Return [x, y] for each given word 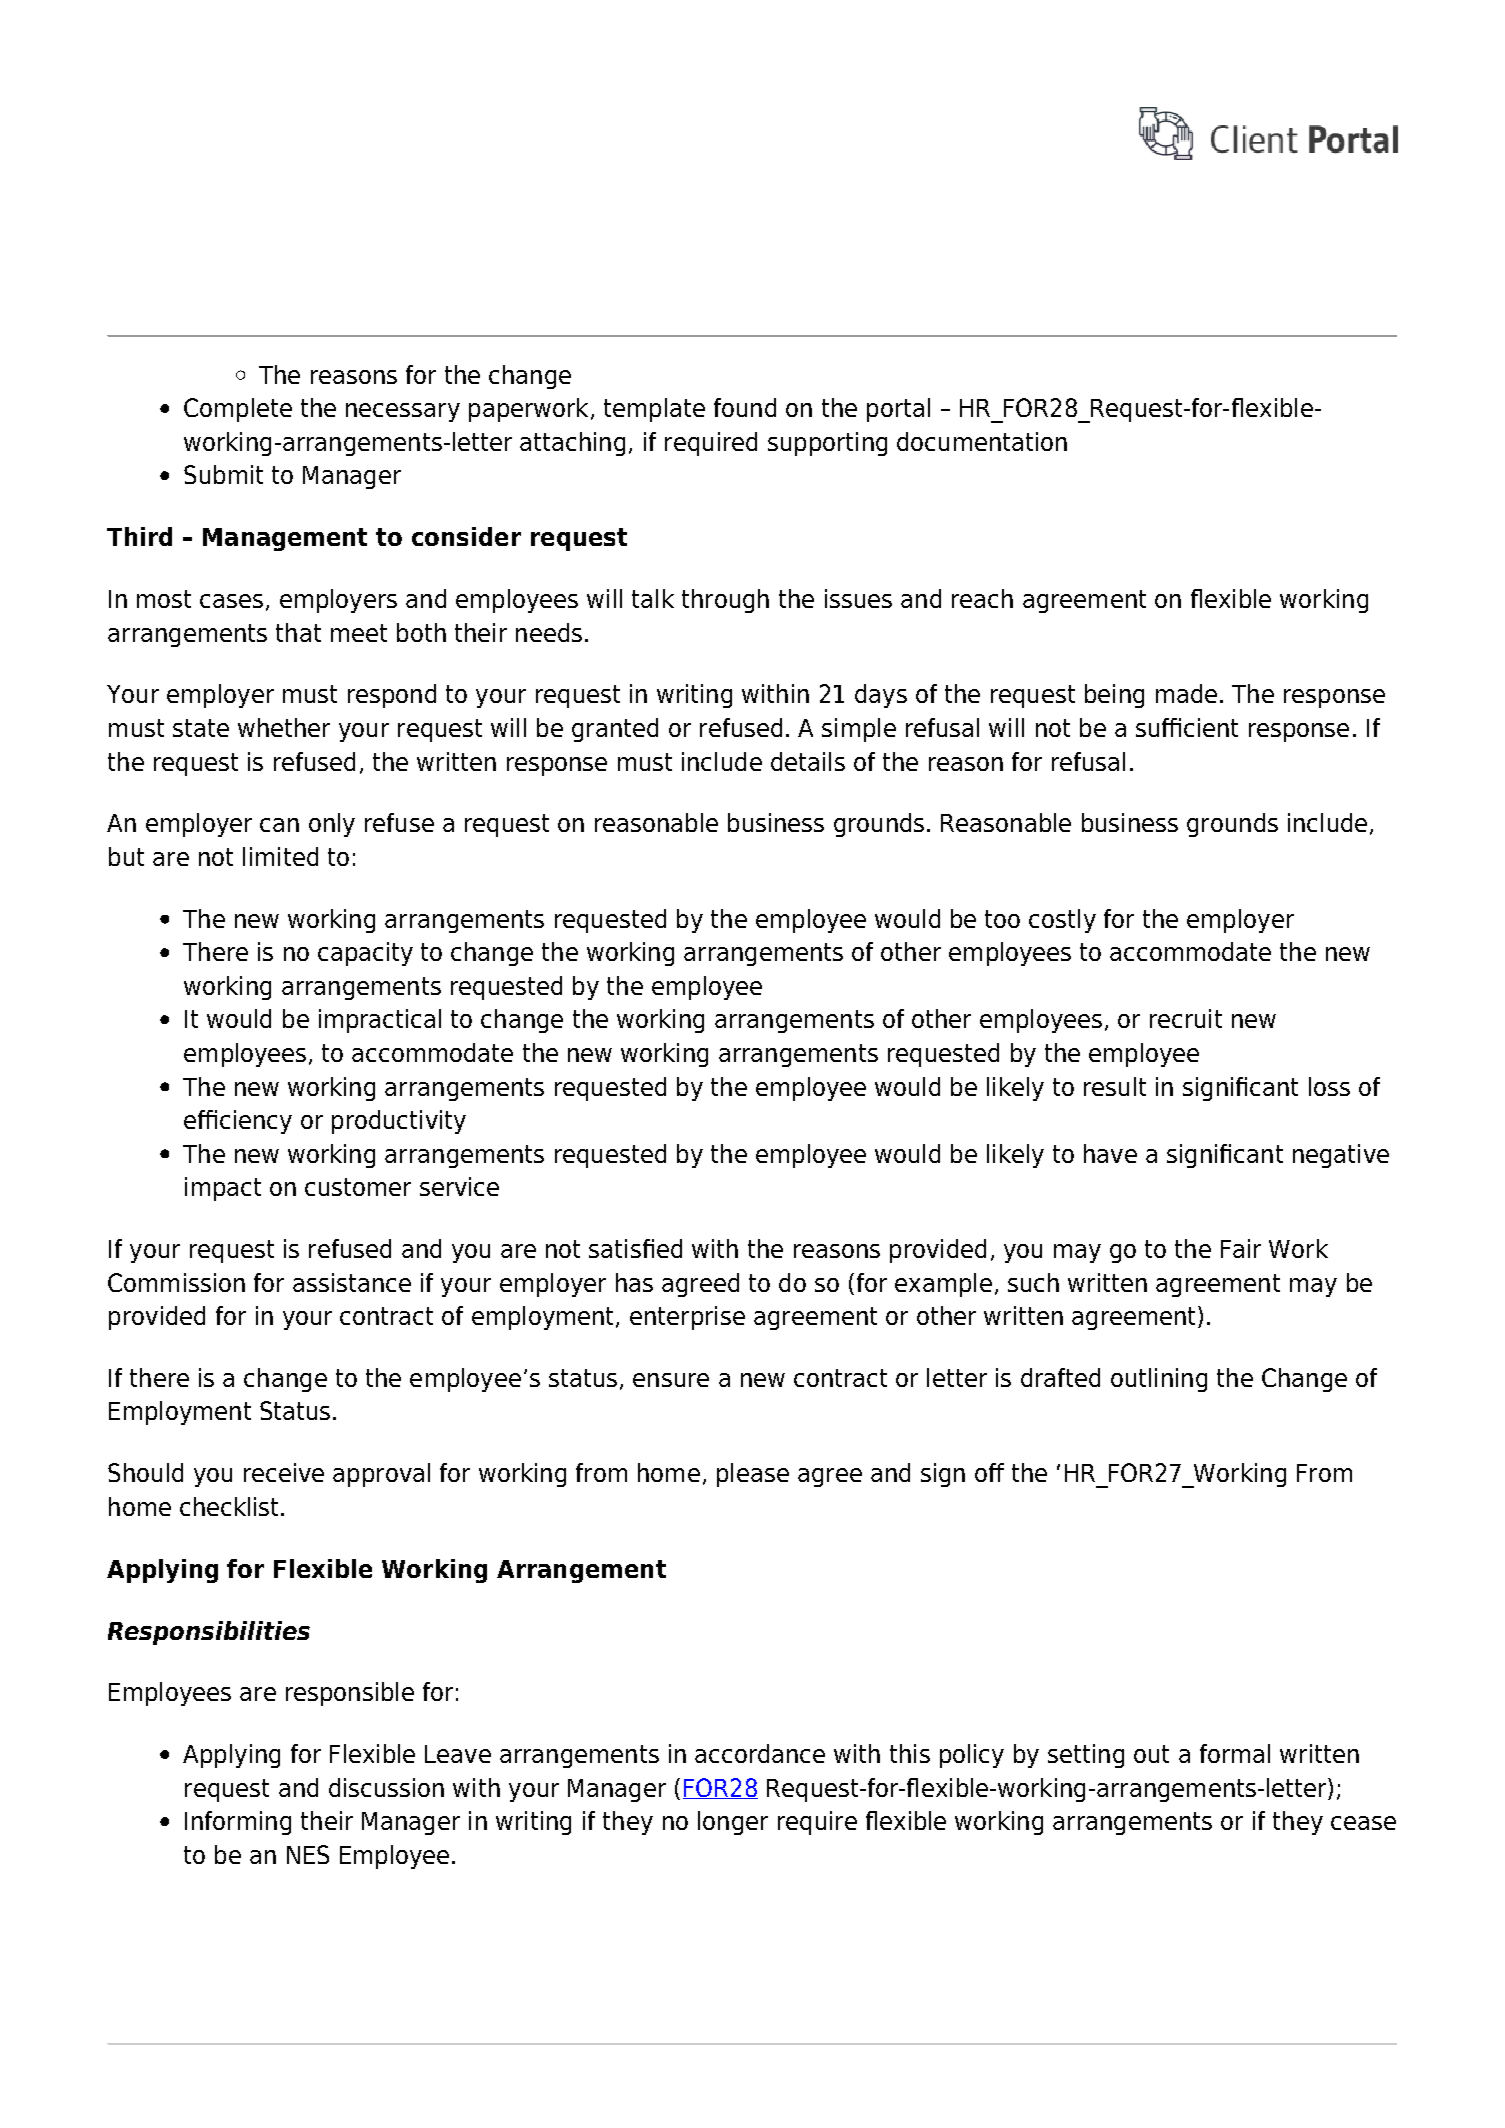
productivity [399, 1122]
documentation [982, 441]
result [1115, 1086]
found [745, 407]
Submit [223, 474]
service [459, 1186]
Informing [238, 1823]
